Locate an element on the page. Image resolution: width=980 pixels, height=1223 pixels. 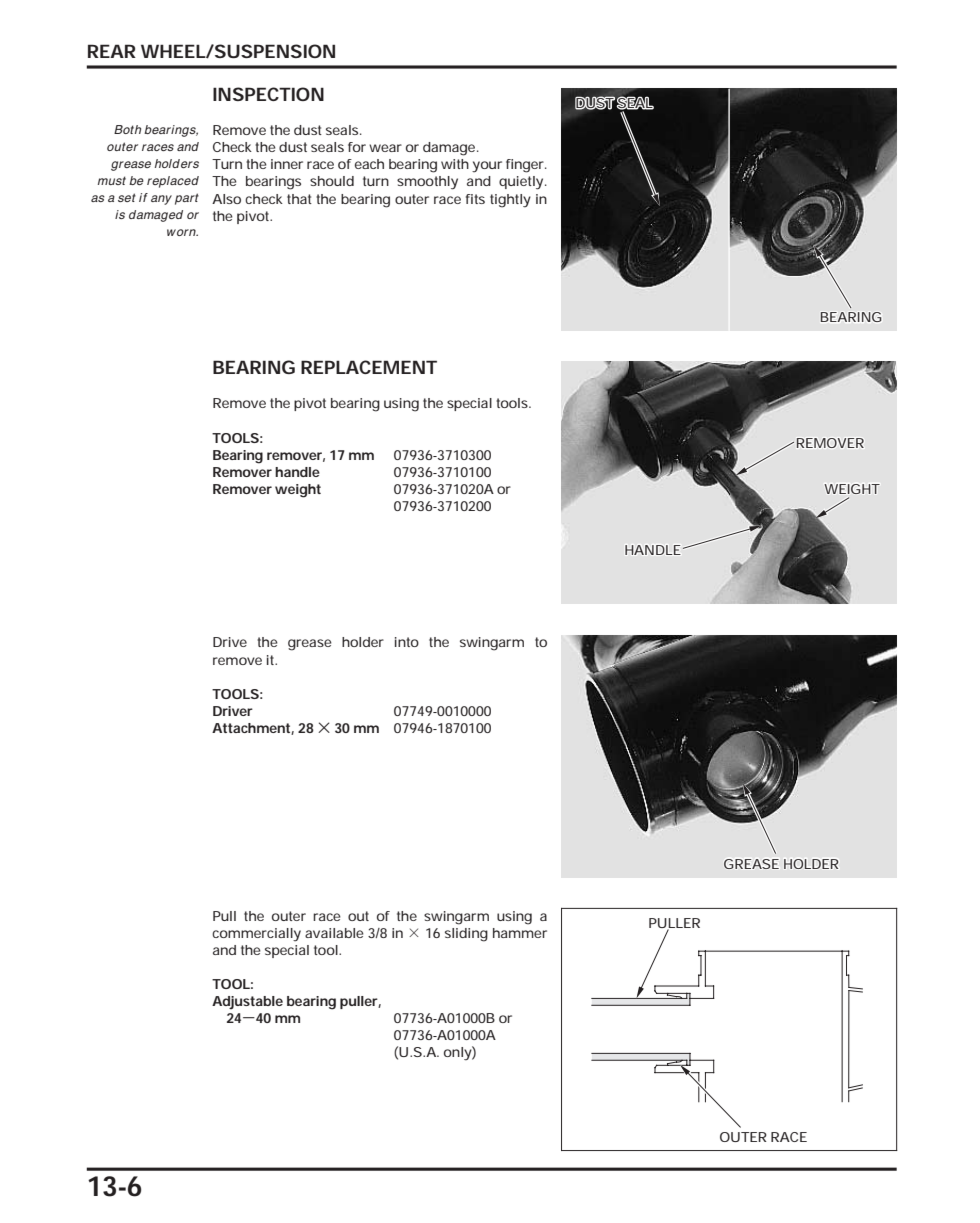
Adjustable is located at coordinates (247, 1002).
